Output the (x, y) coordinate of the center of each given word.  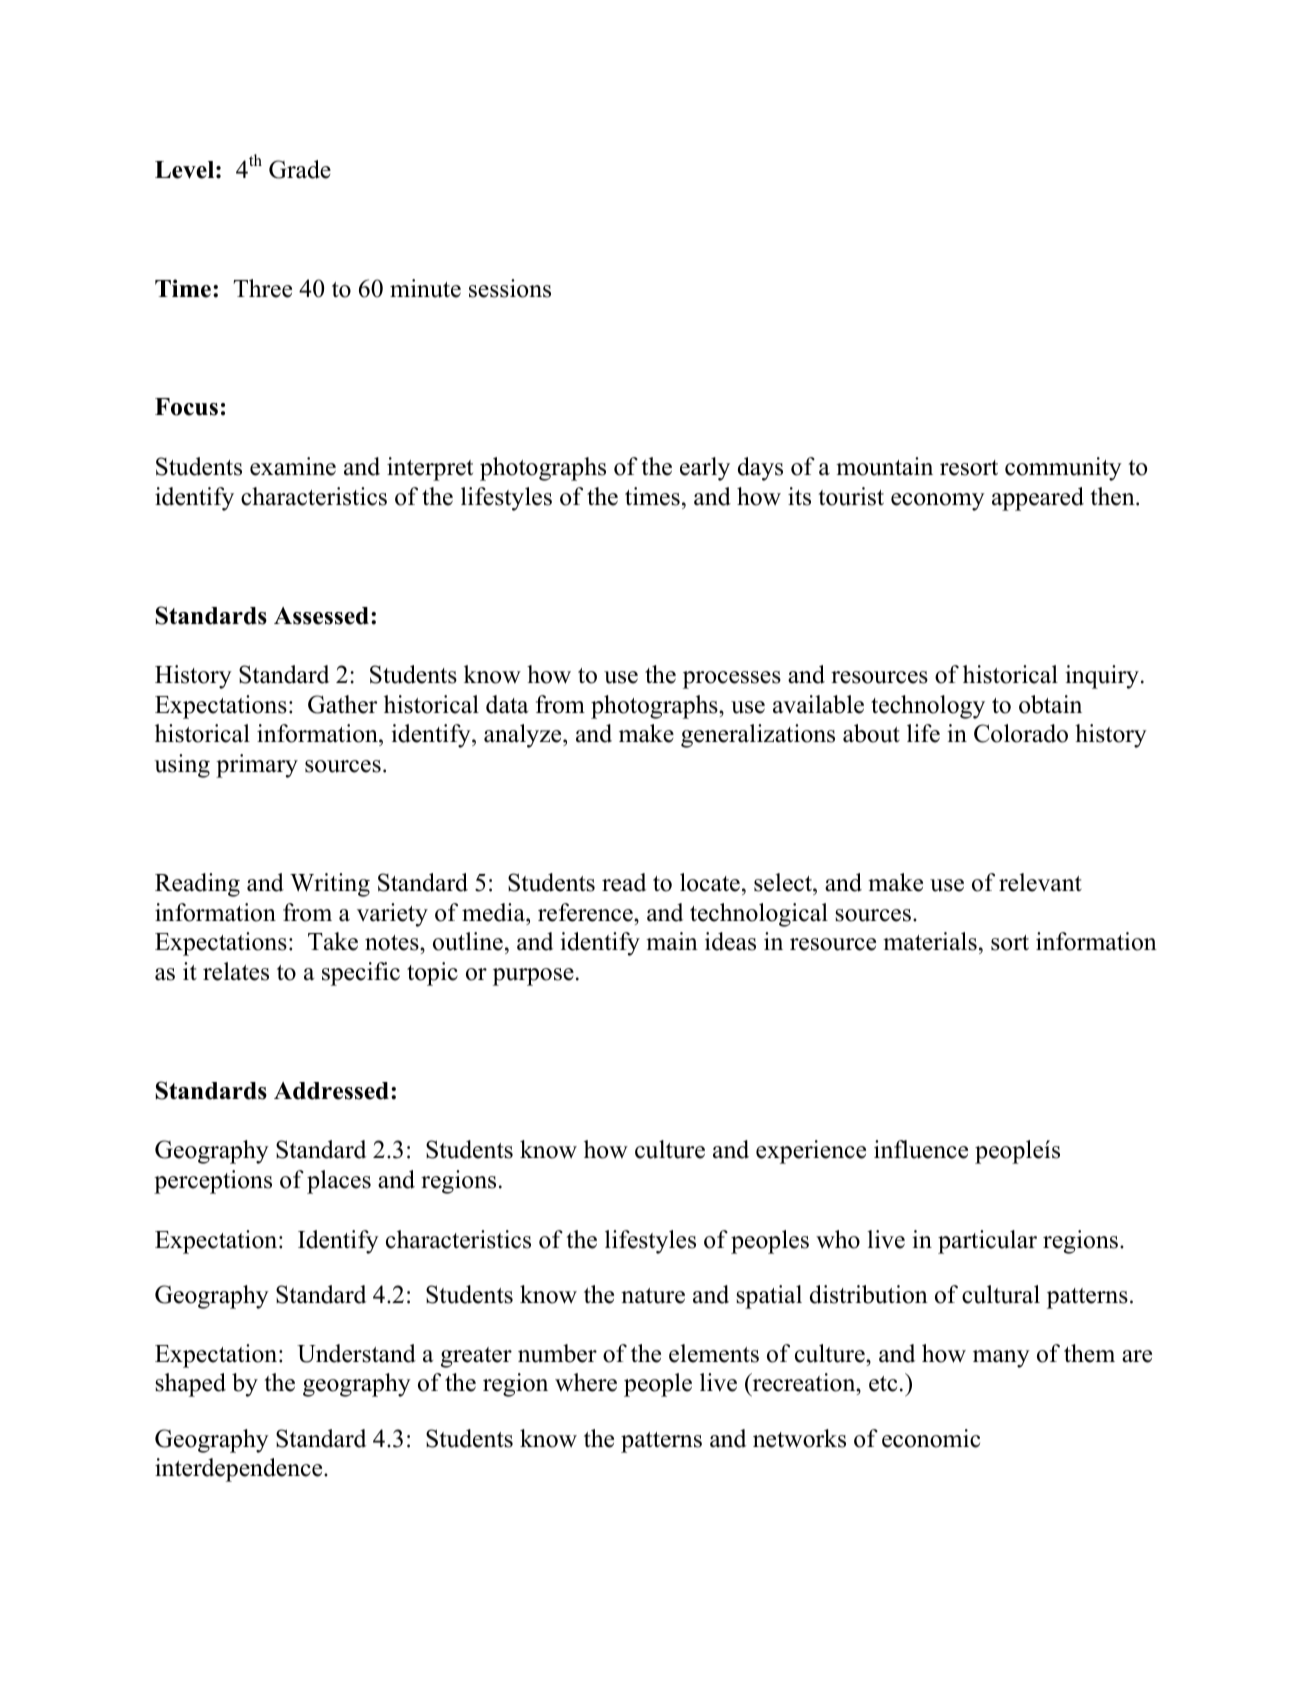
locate (710, 882)
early (705, 469)
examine (293, 466)
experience (811, 1152)
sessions (510, 288)
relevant (1040, 882)
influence (921, 1149)
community (1063, 469)
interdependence (240, 1470)
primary (257, 766)
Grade (300, 169)
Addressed (331, 1091)
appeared (1038, 499)
